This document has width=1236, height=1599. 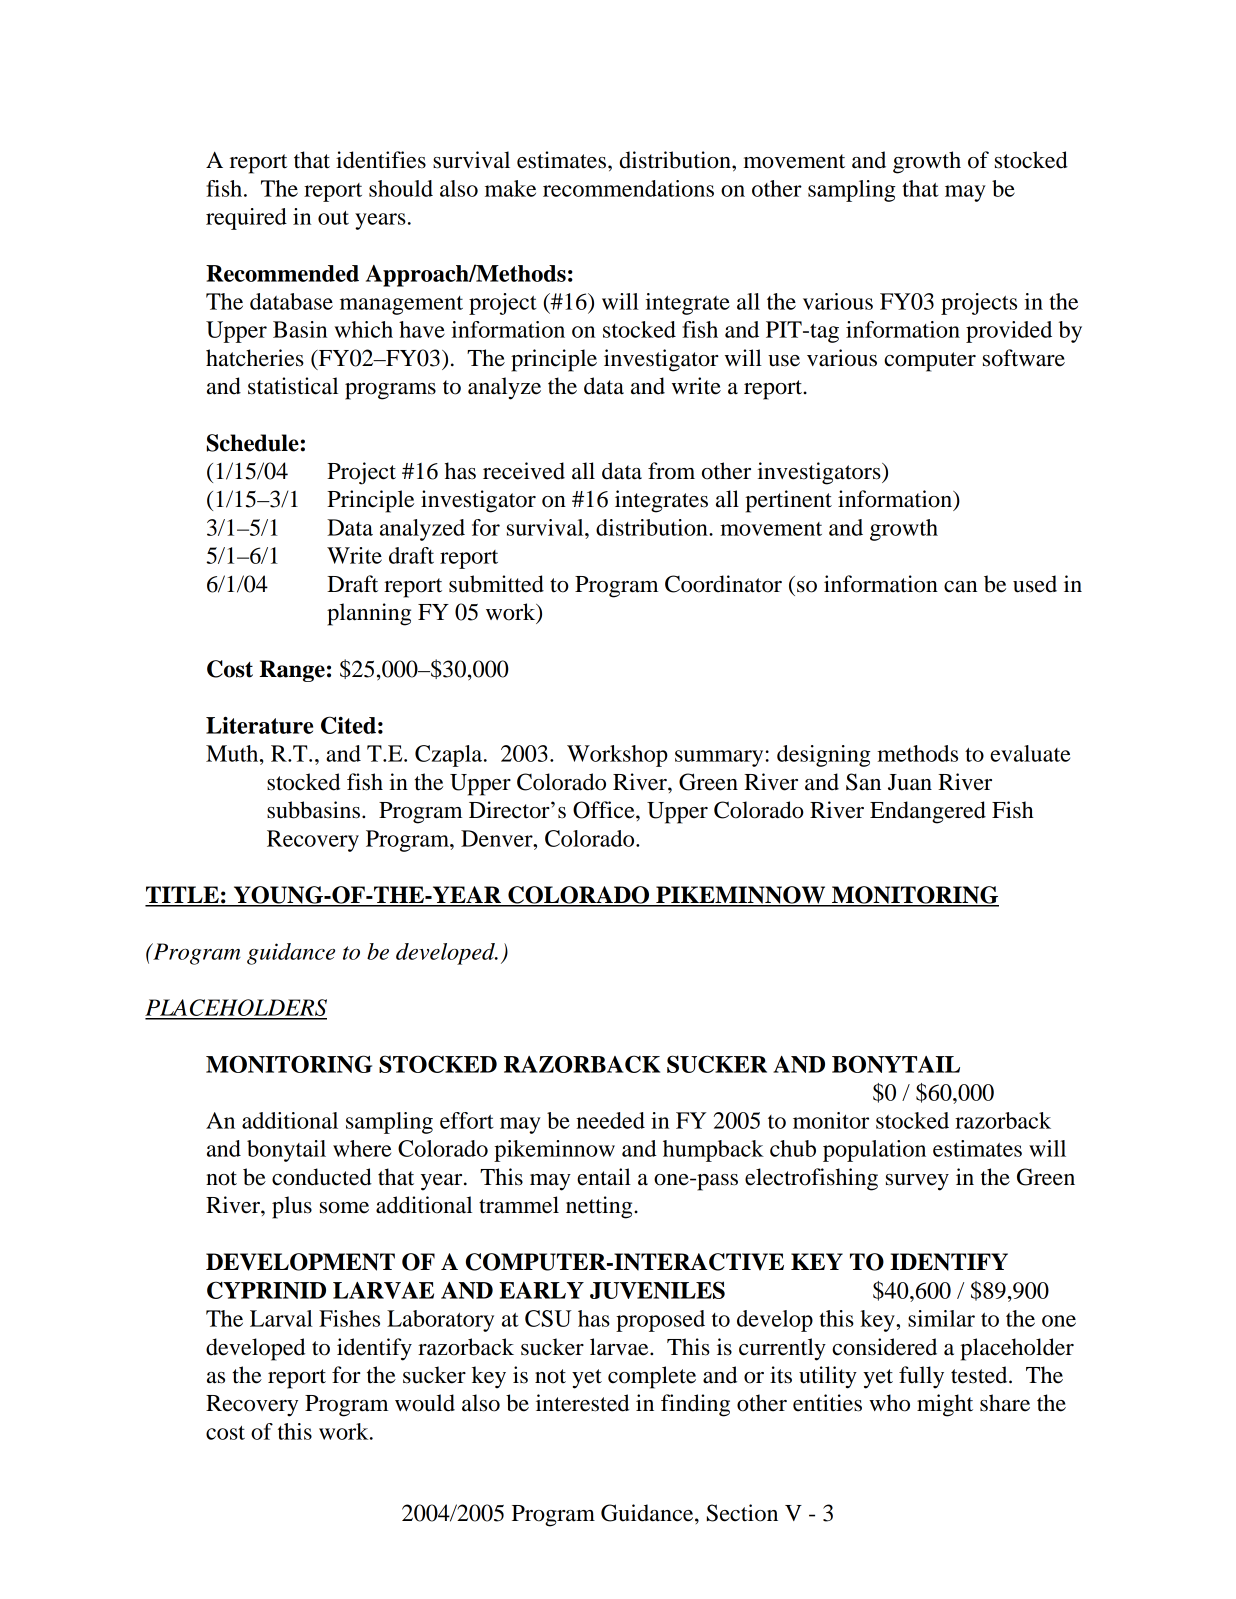 I want to click on provided, so click(x=1009, y=332).
